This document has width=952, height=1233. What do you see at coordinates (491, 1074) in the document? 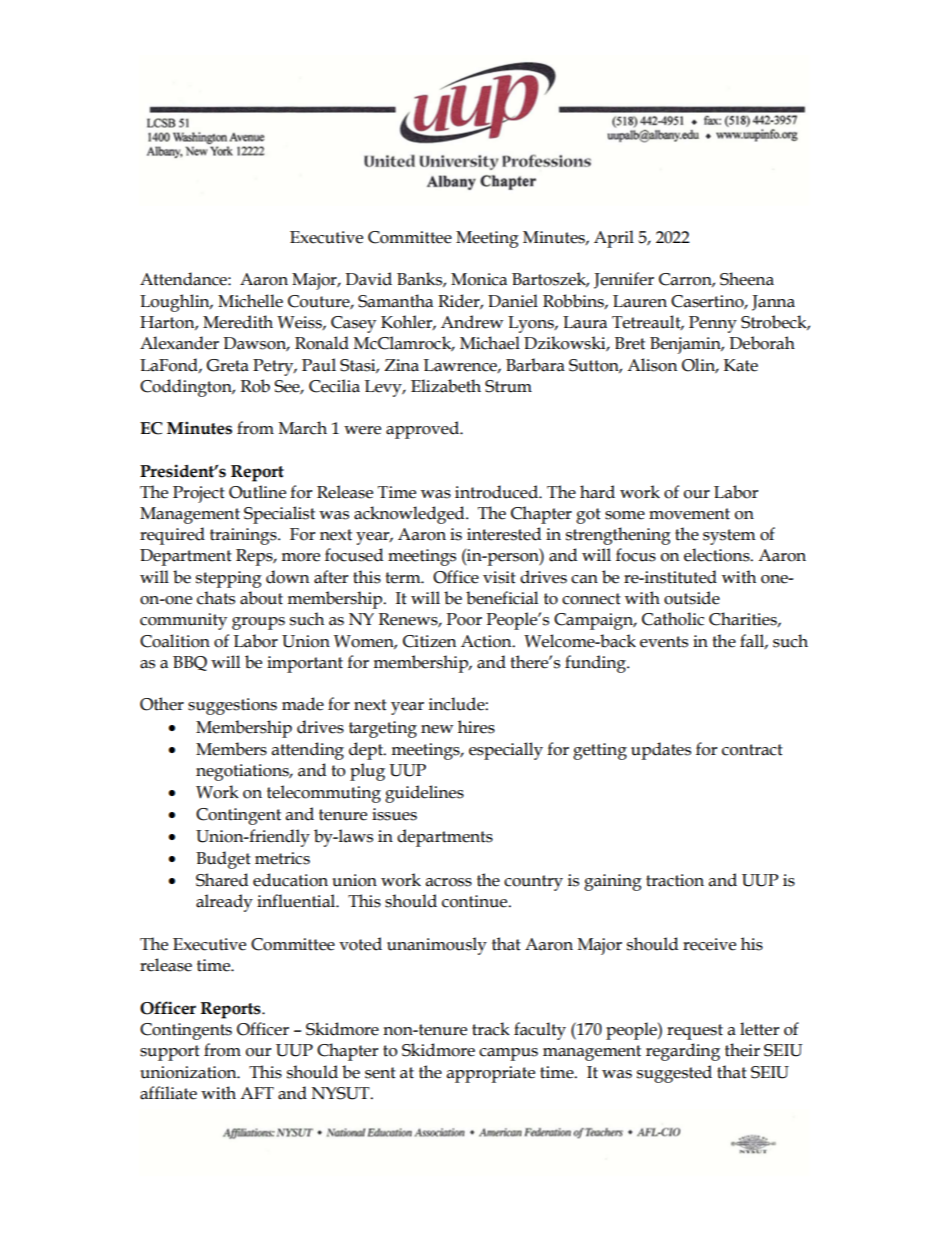
I see `appropriate` at bounding box center [491, 1074].
